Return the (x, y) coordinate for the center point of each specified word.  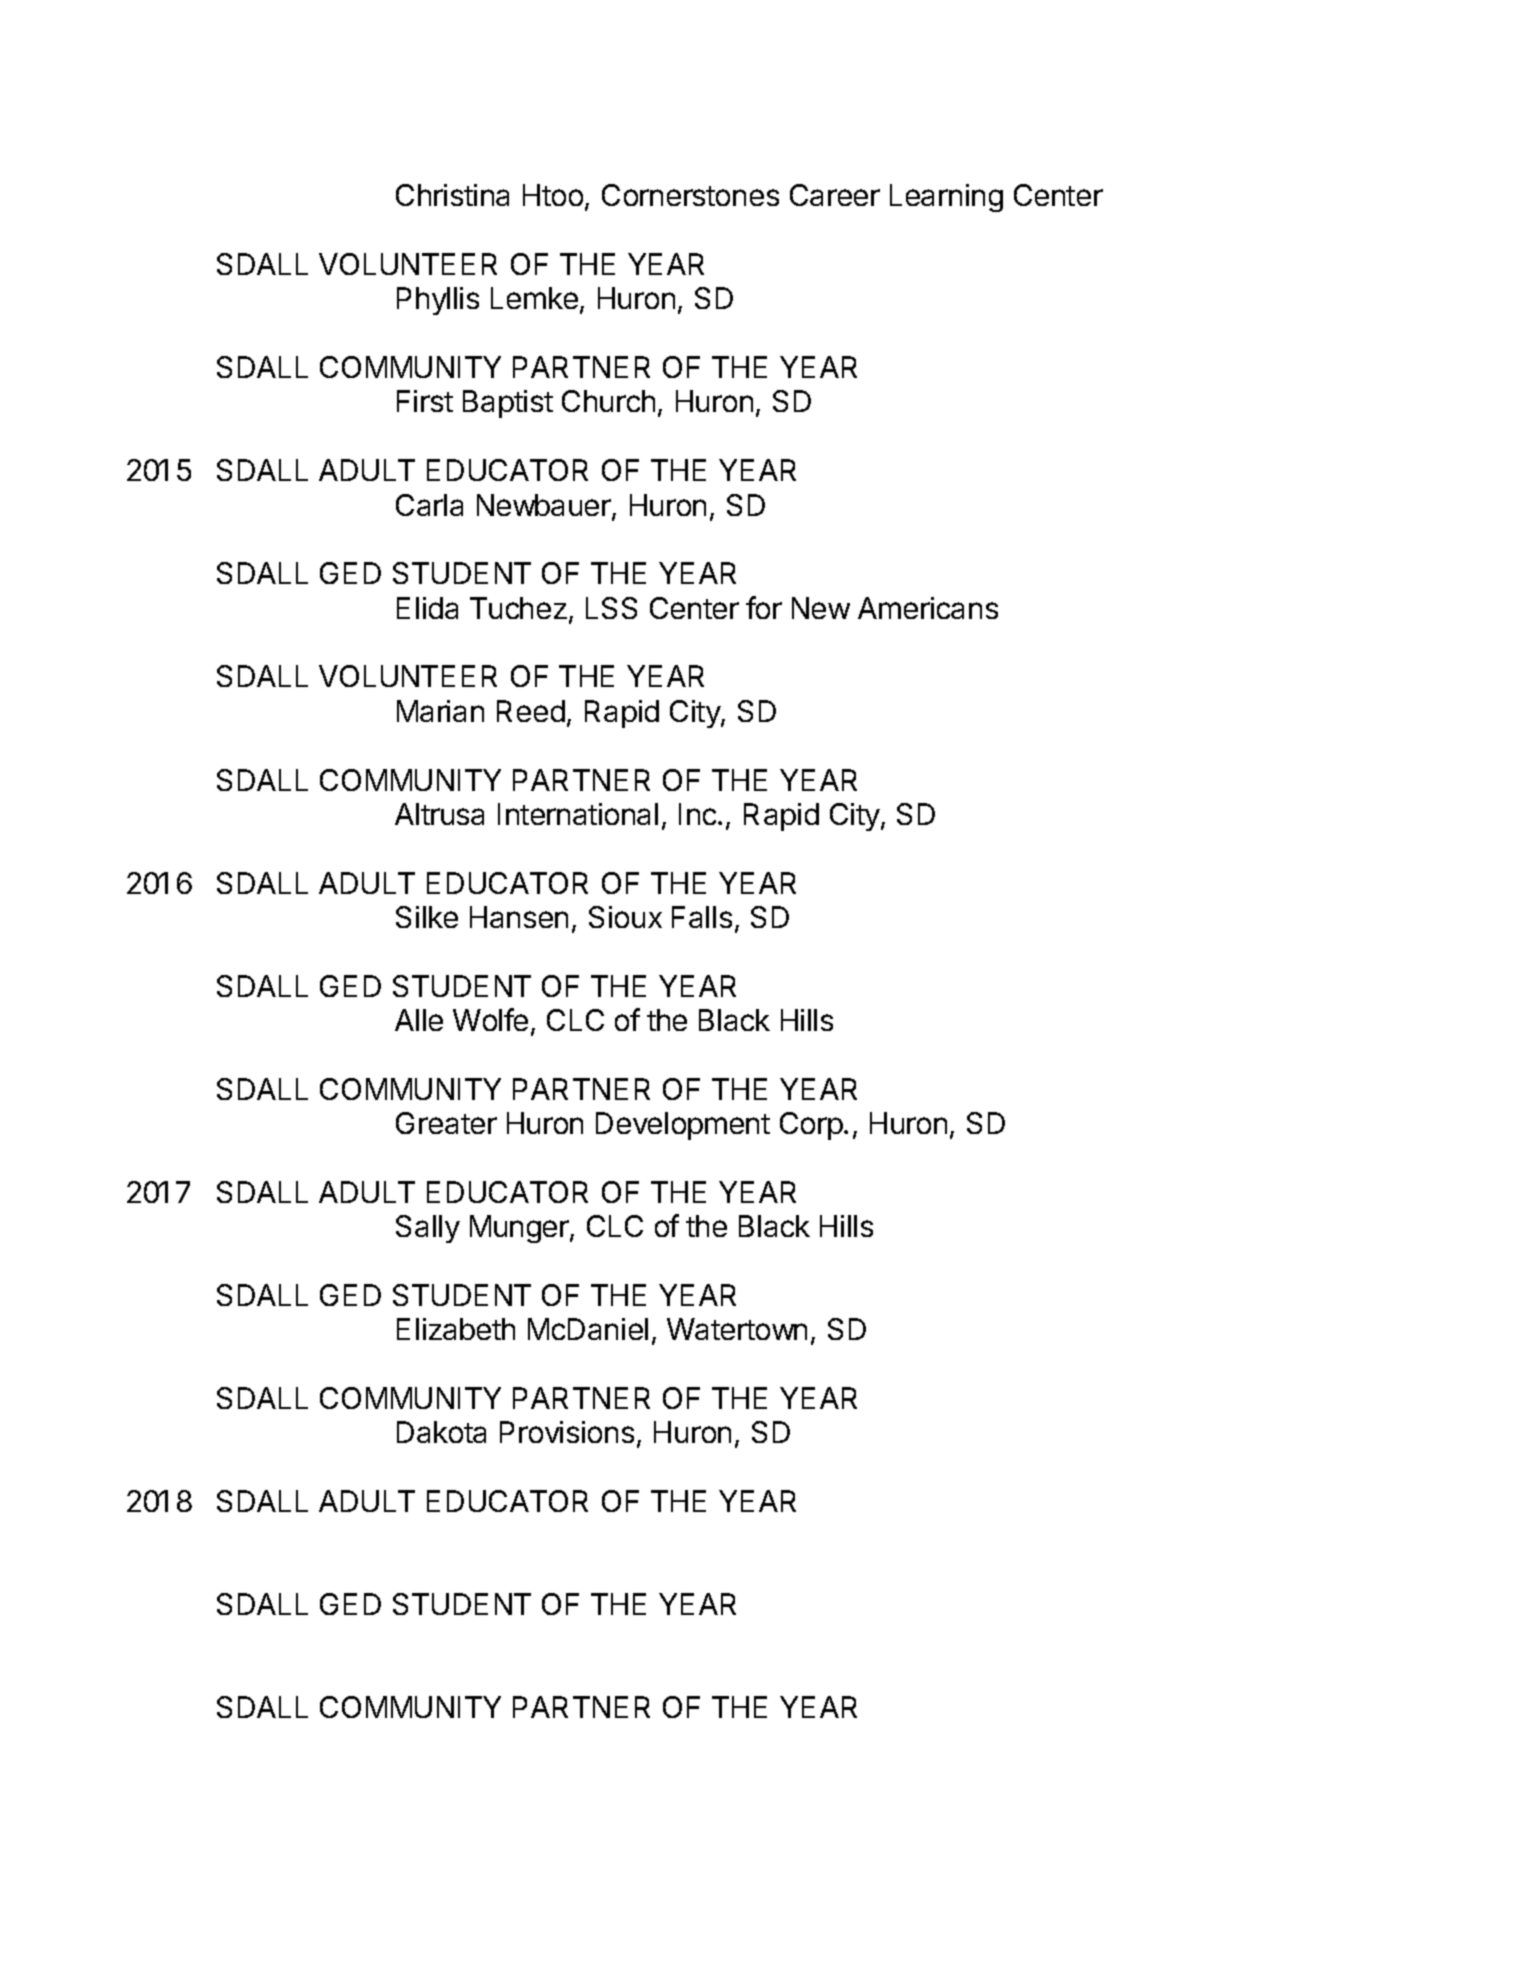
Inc (699, 814)
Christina (452, 195)
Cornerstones (690, 195)
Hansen (519, 917)
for (764, 607)
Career (835, 195)
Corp (811, 1126)
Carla (429, 505)
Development (683, 1126)
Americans (928, 608)
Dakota (441, 1432)
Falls (702, 917)
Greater (446, 1123)
